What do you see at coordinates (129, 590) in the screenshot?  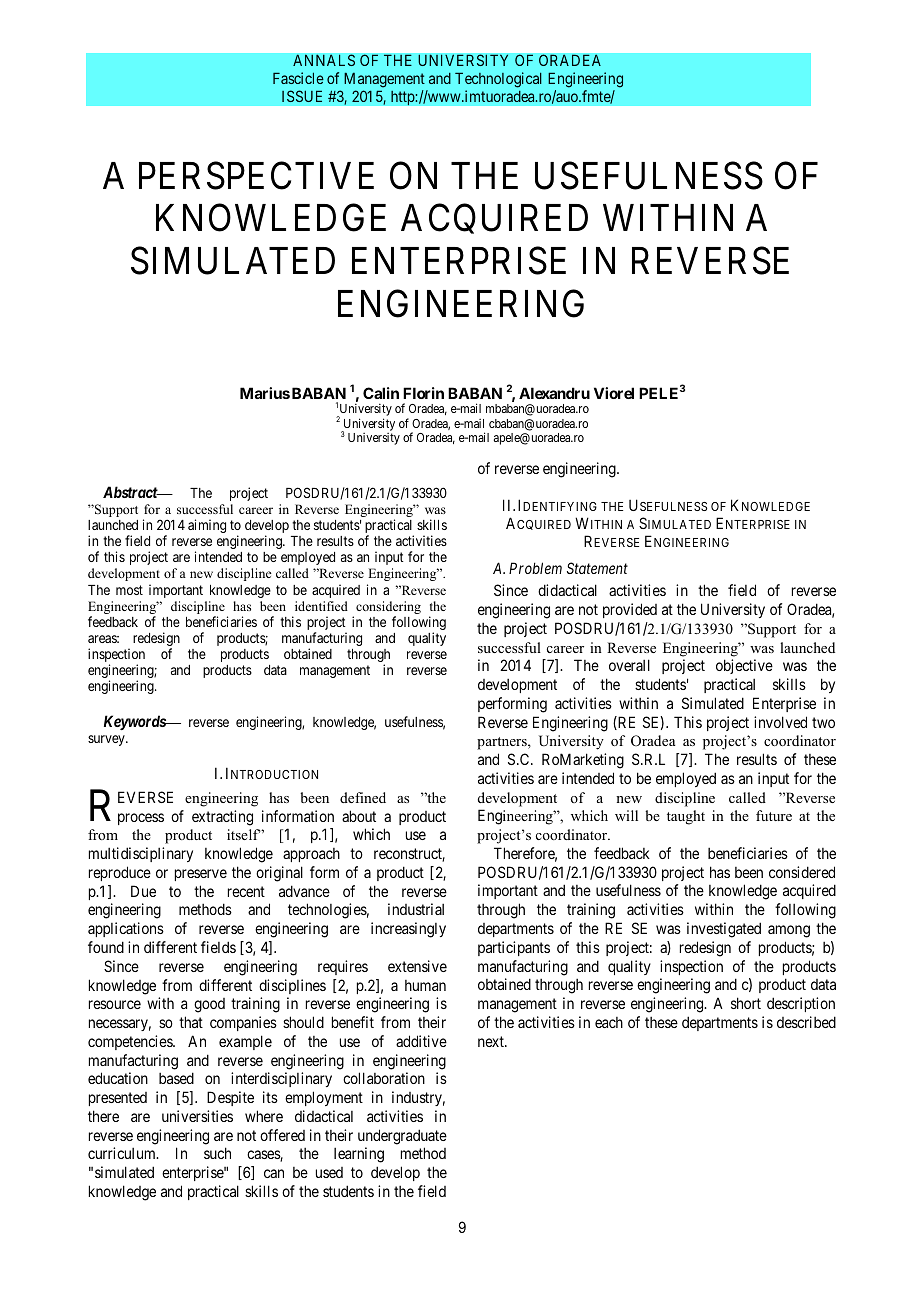 I see `most` at bounding box center [129, 590].
